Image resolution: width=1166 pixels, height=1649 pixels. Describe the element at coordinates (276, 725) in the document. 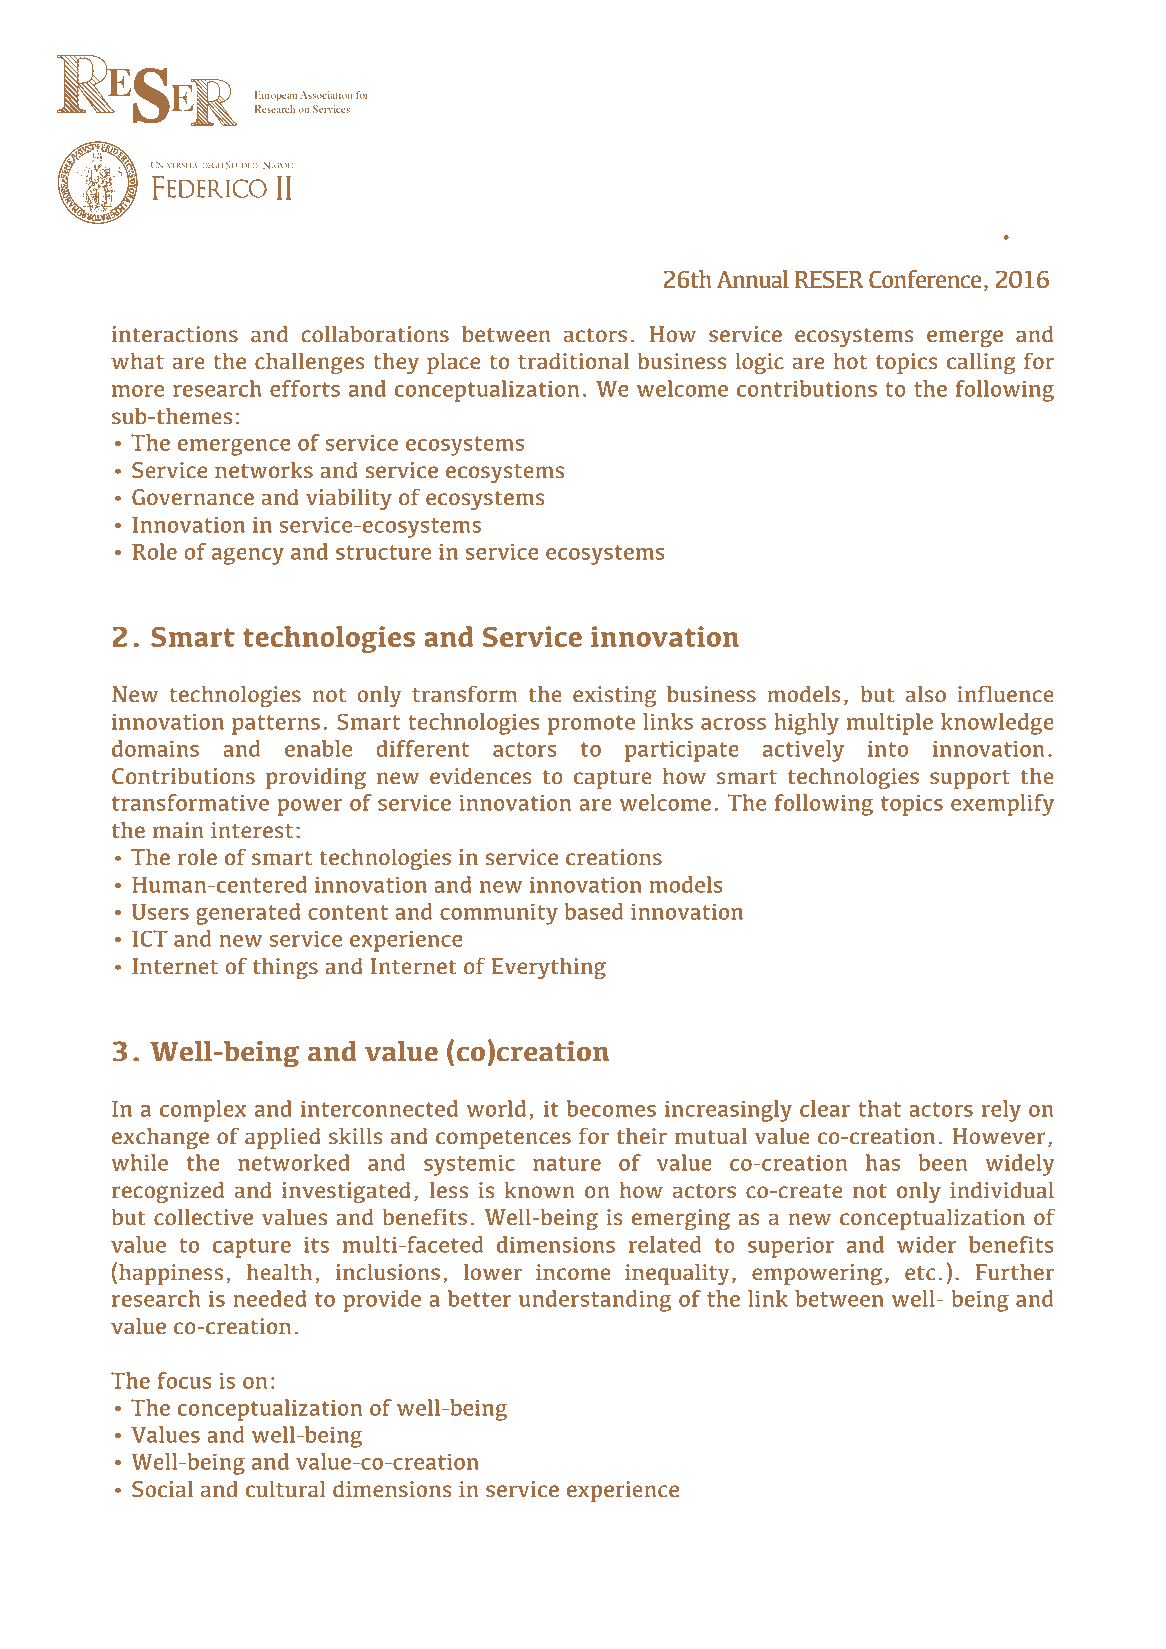

I see `patterns` at that location.
